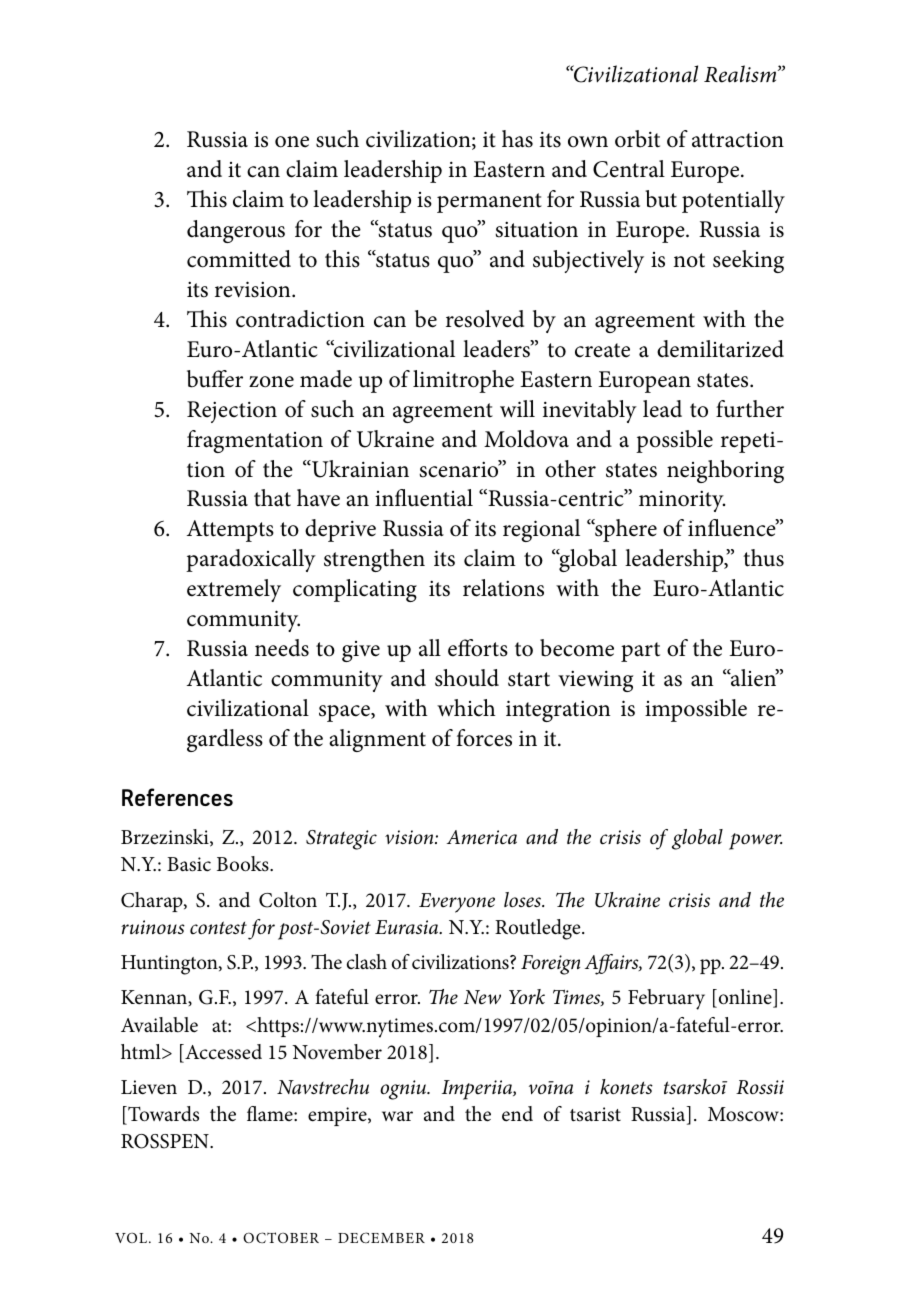 The width and height of the document is (905, 1316). Describe the element at coordinates (236, 231) in the document. I see `dangerous` at that location.
